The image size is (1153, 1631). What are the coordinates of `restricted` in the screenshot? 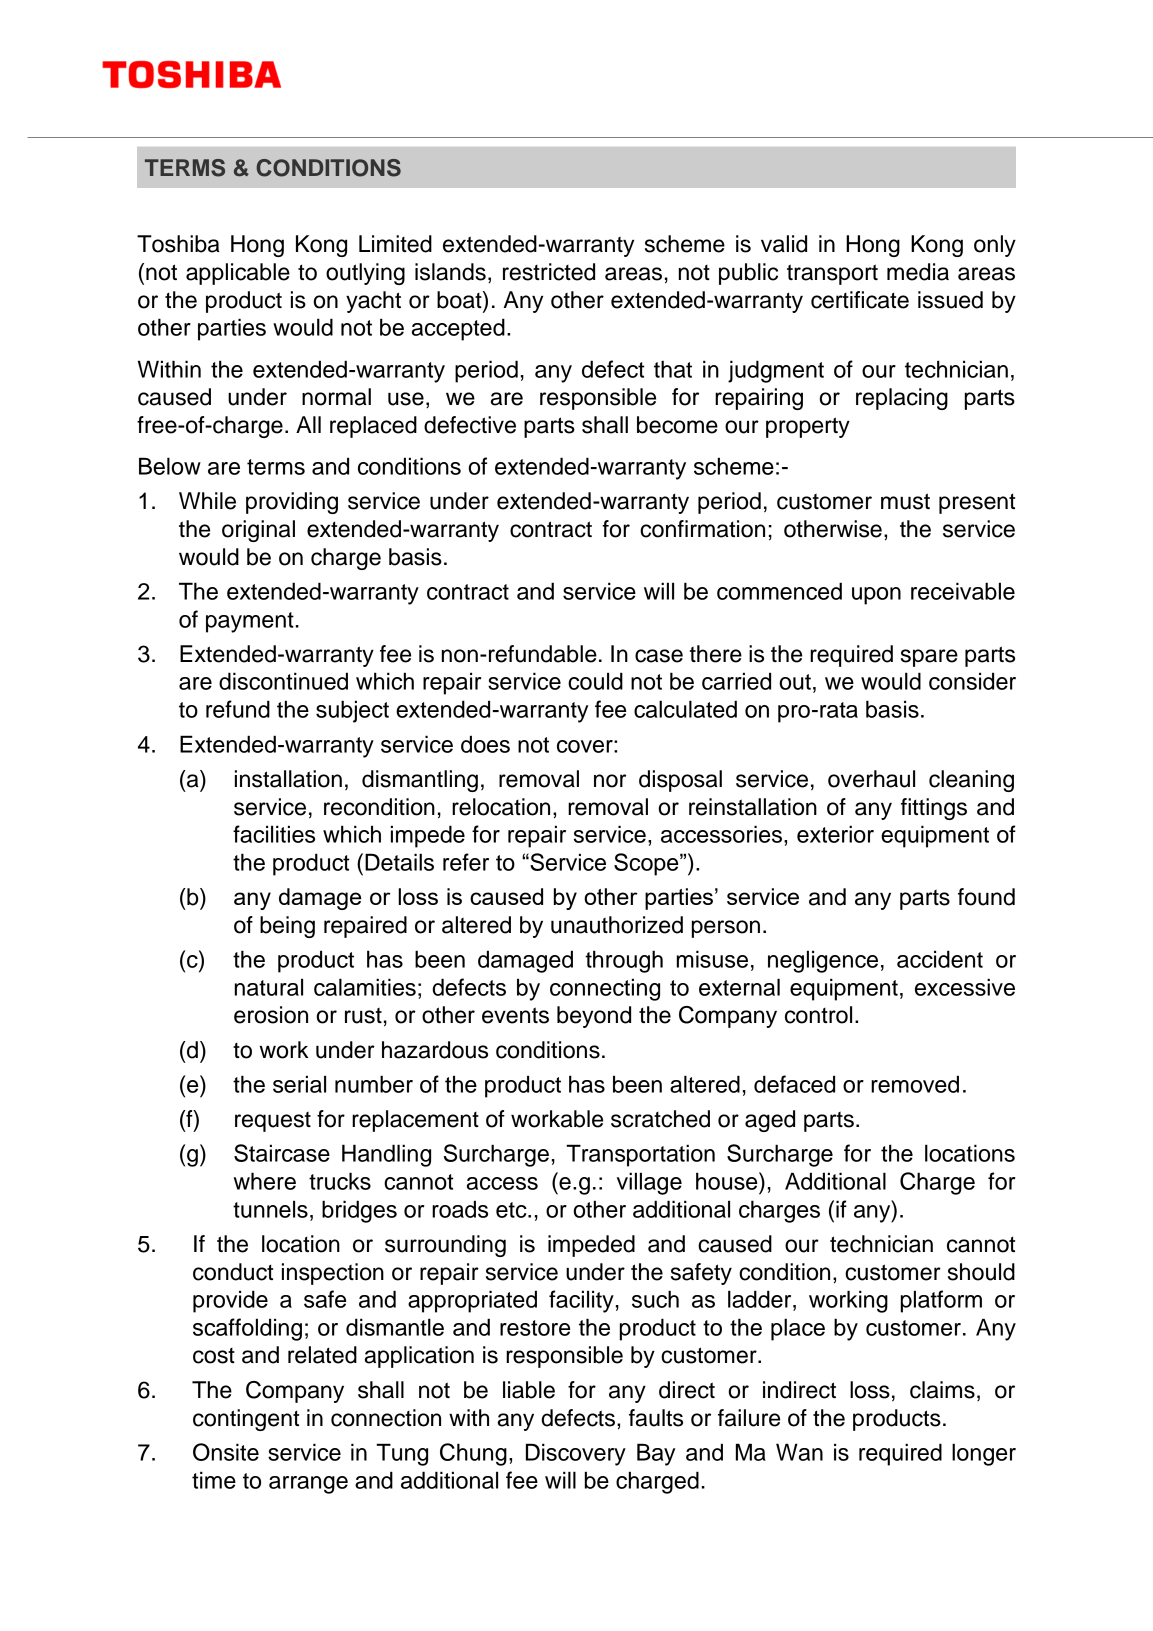 It's located at (549, 272).
